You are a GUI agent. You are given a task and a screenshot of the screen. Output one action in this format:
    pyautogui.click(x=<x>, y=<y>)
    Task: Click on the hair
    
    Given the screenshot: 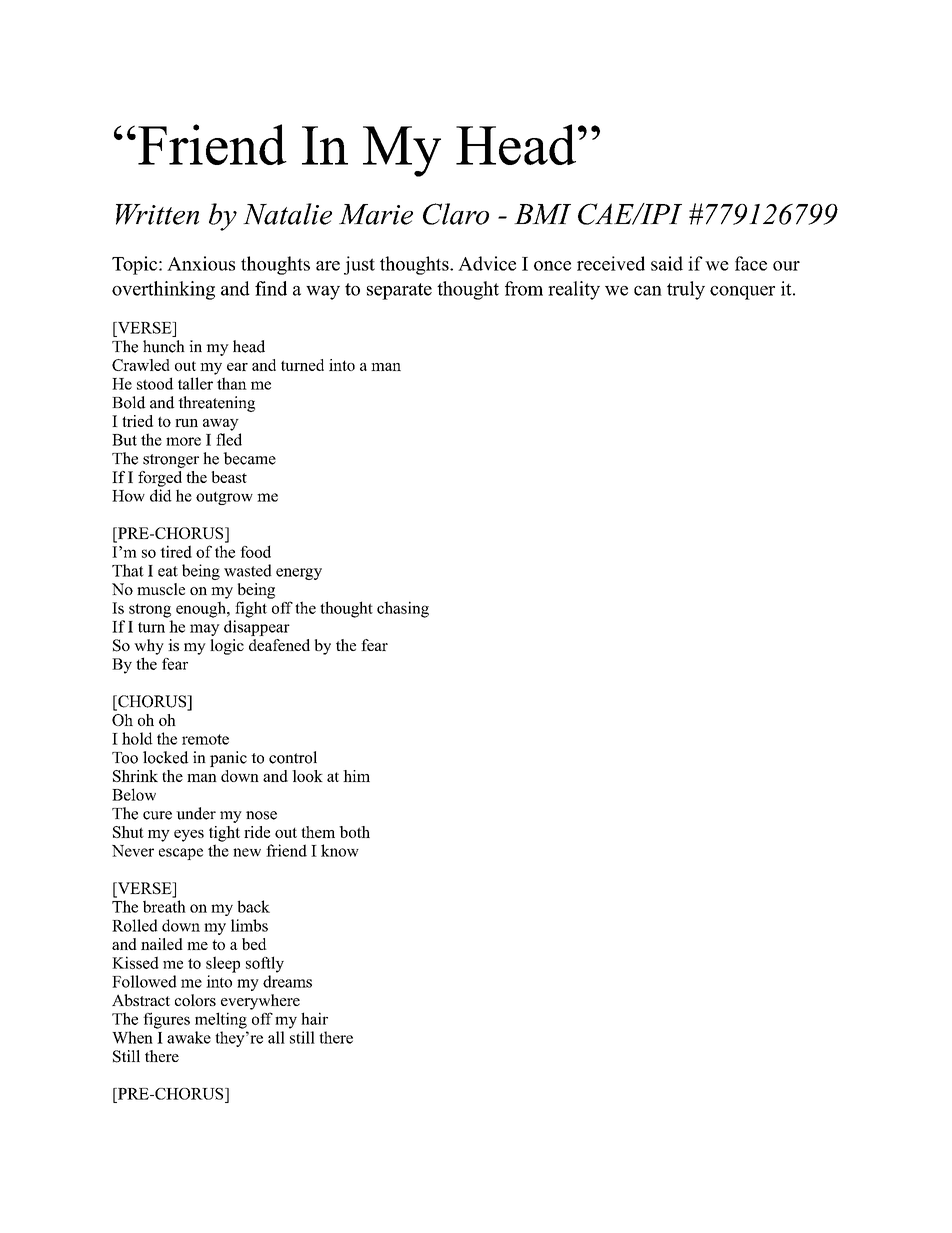 What is the action you would take?
    pyautogui.click(x=314, y=1018)
